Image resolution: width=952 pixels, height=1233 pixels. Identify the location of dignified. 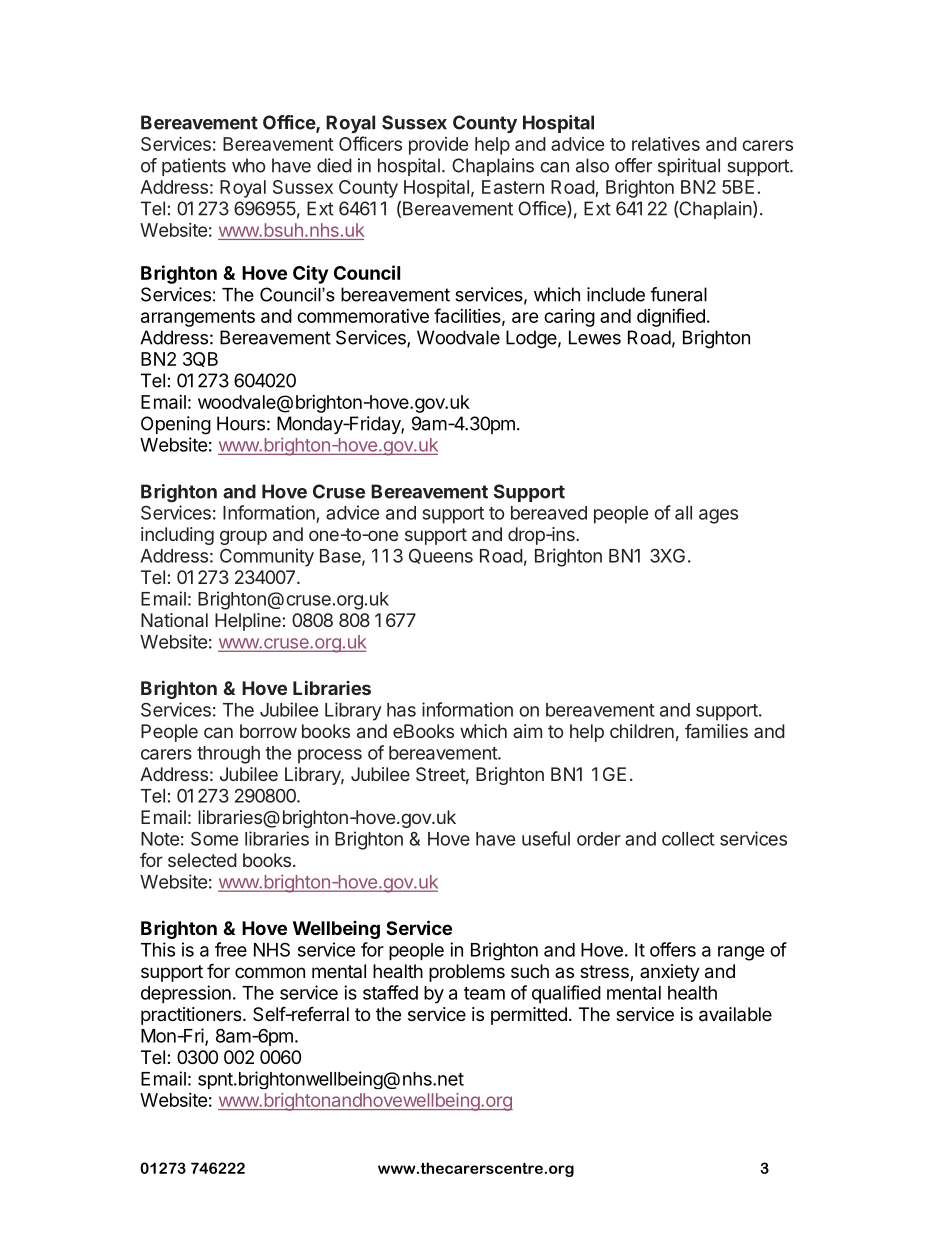
(671, 317).
